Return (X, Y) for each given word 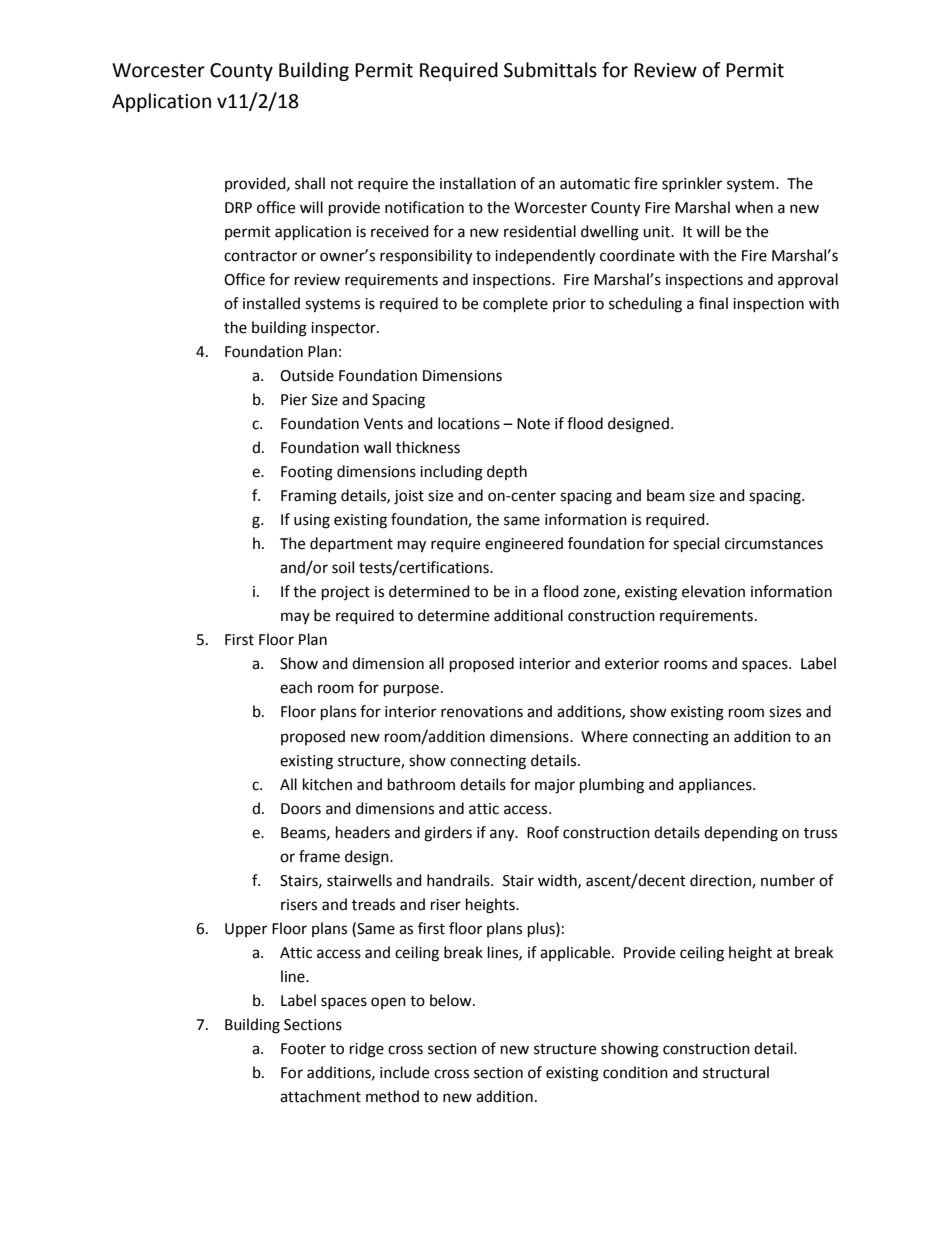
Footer (303, 1049)
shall (310, 183)
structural (736, 1072)
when (754, 207)
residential (540, 231)
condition (635, 1072)
